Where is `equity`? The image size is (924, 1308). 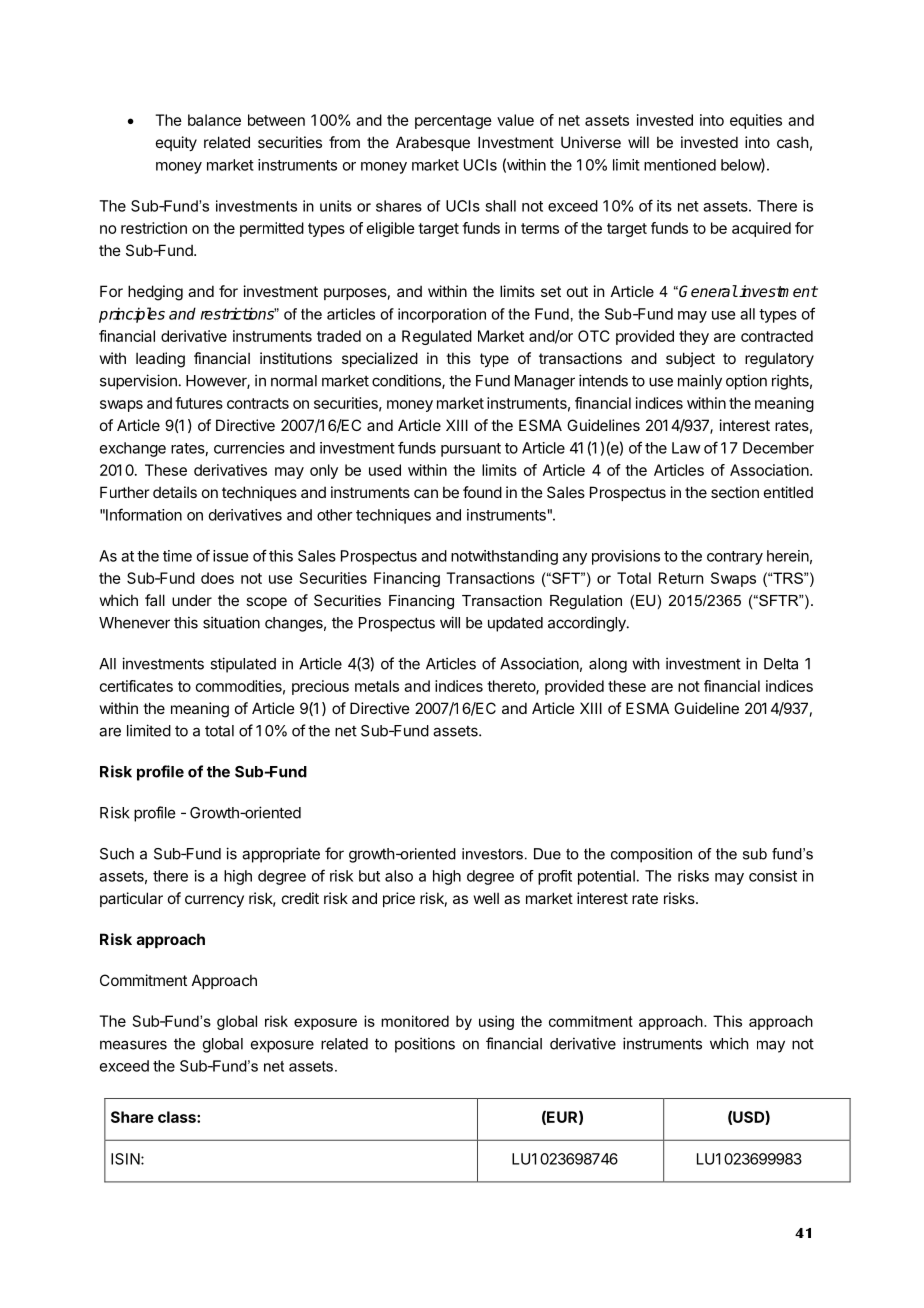 equity is located at coordinates (176, 143).
